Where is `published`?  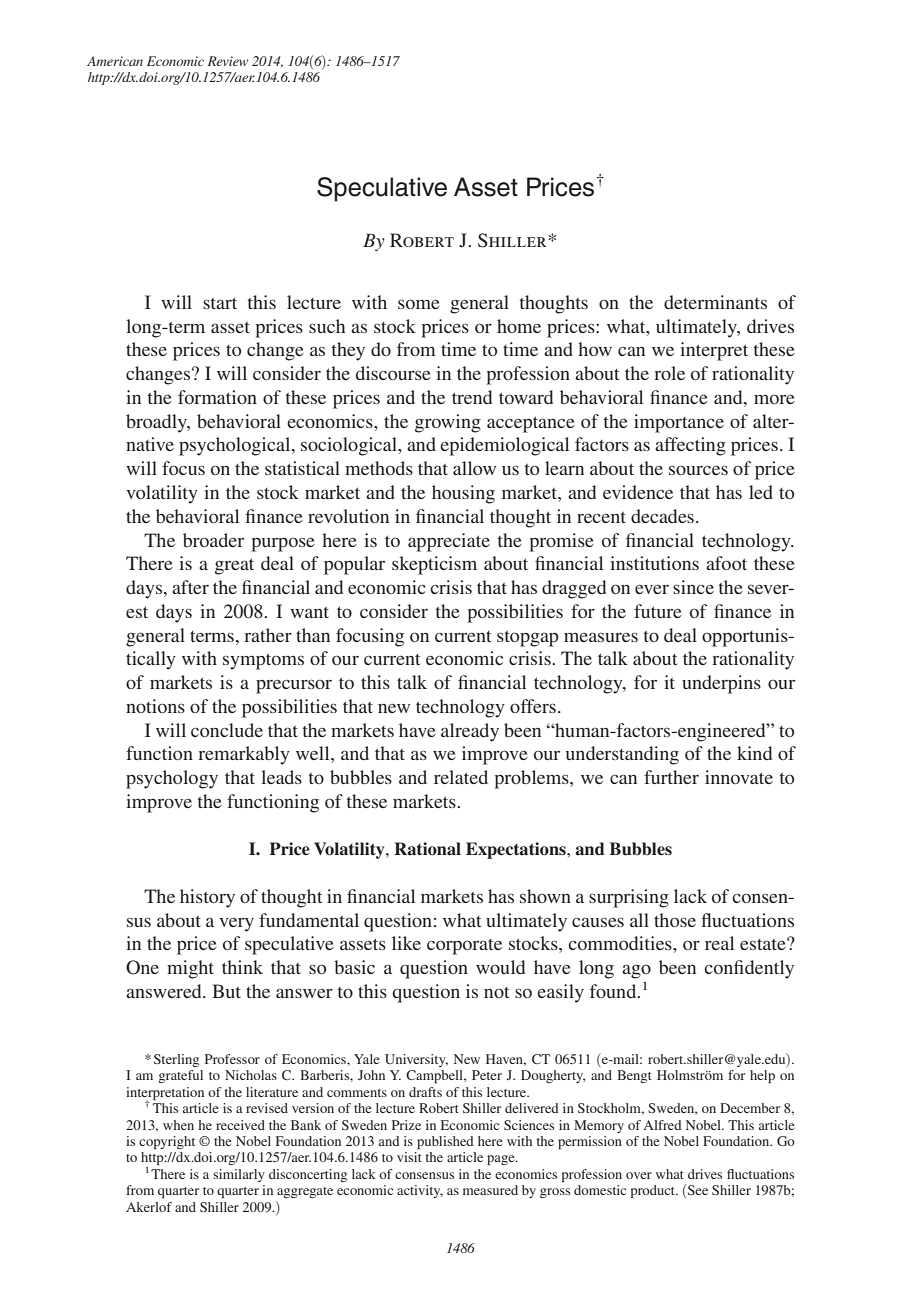 published is located at coordinates (445, 1142).
